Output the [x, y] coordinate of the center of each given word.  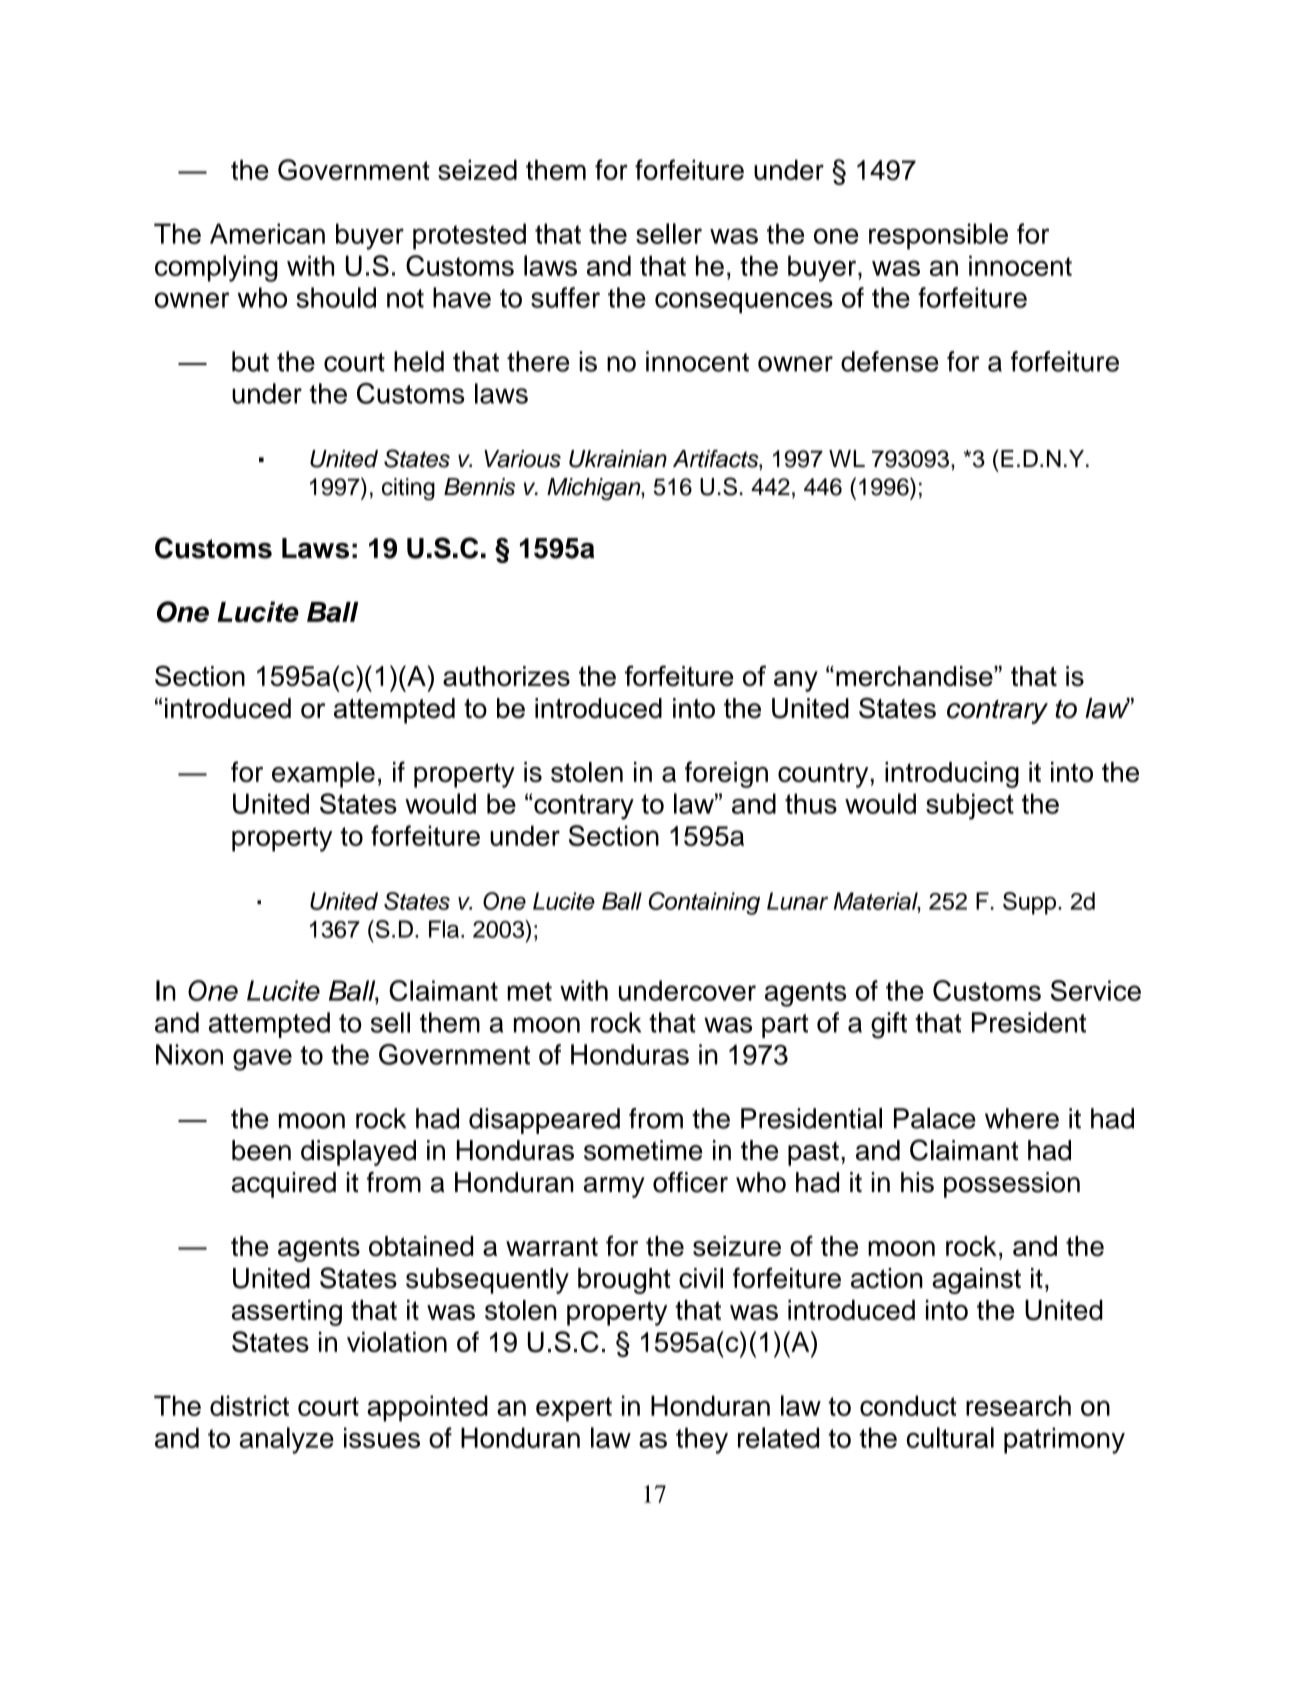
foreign [726, 774]
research [1018, 1405]
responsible [938, 236]
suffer [565, 297]
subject [970, 806]
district [249, 1405]
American [267, 233]
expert [574, 1409]
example [323, 775]
